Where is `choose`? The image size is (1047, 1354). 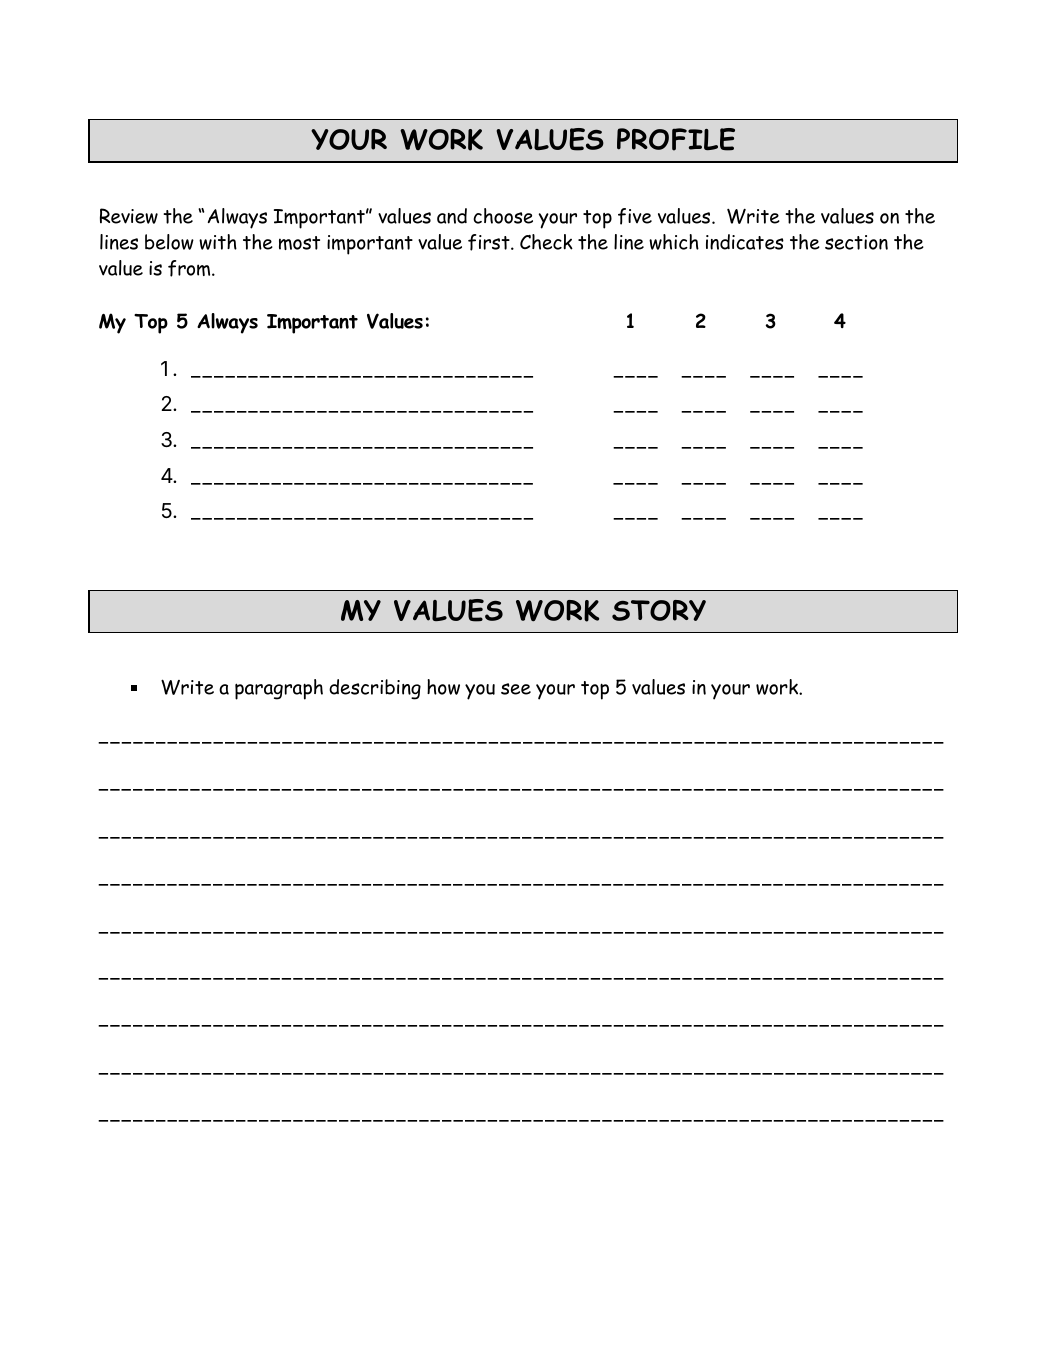 choose is located at coordinates (503, 216).
